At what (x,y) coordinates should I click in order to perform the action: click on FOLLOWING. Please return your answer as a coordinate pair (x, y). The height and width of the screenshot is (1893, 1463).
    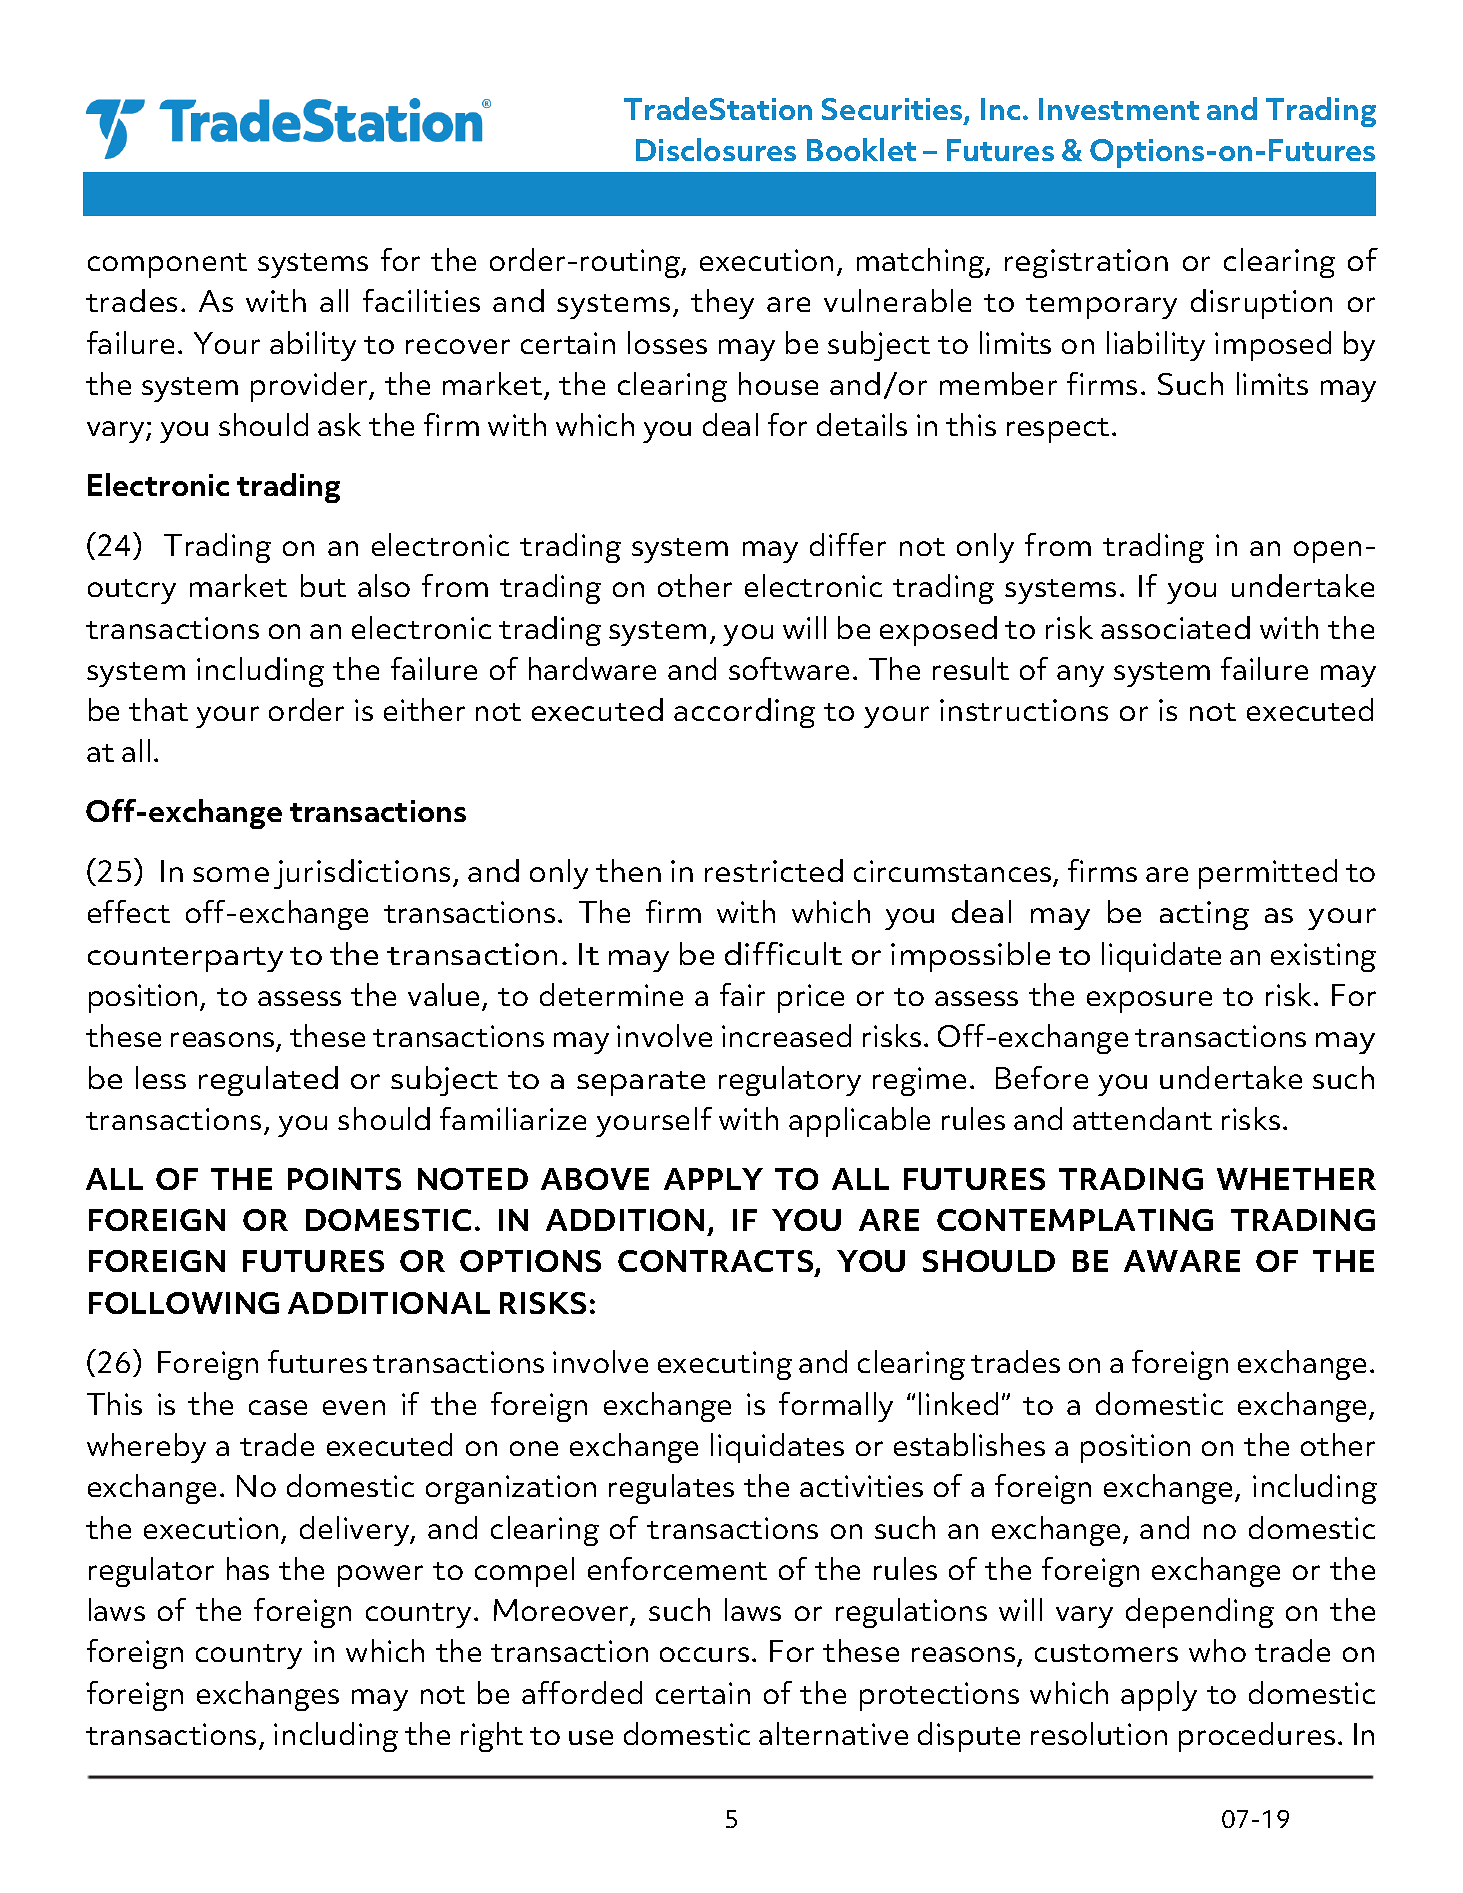
    Looking at the image, I should click on (184, 1303).
